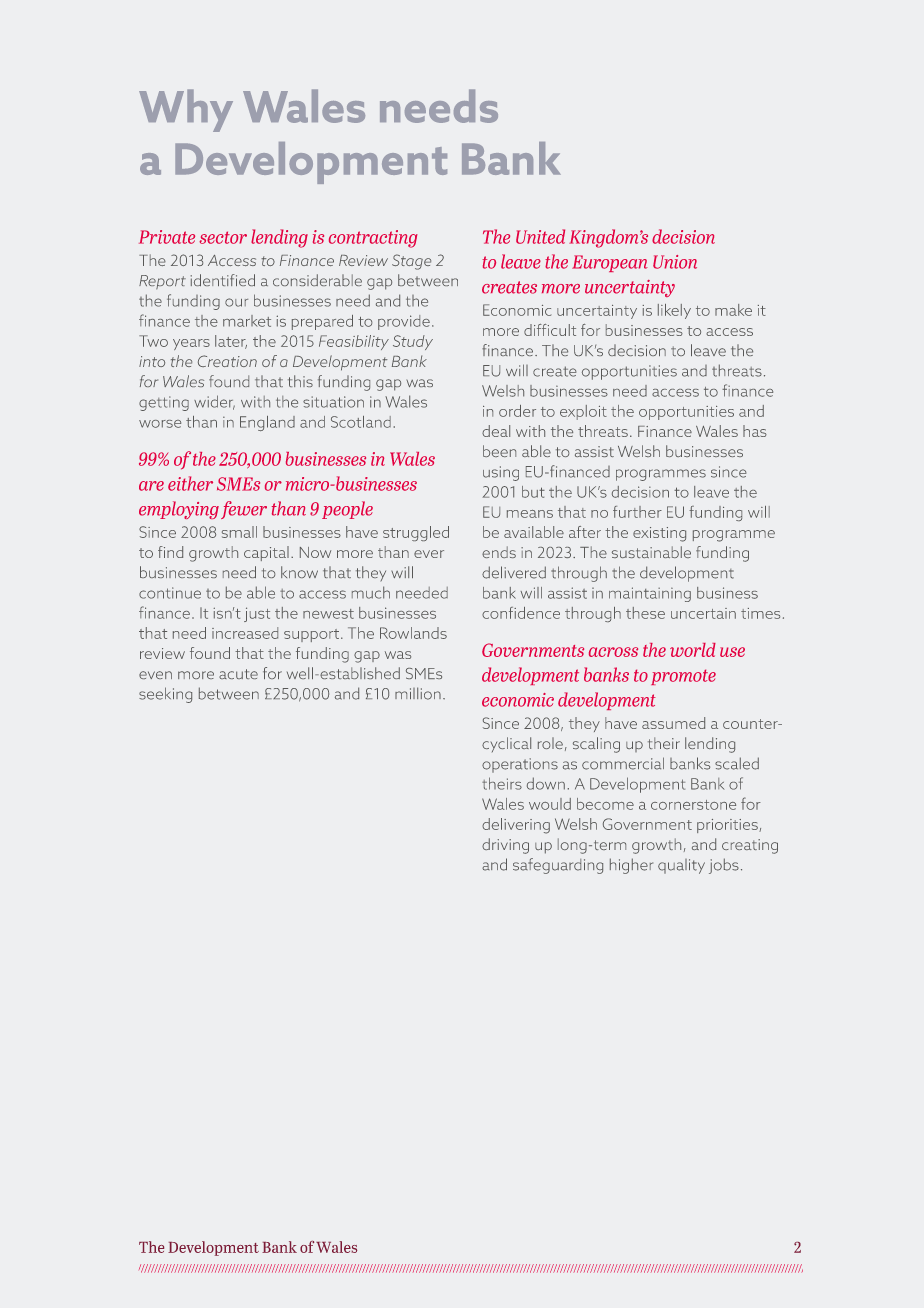 The width and height of the image is (924, 1308). What do you see at coordinates (675, 262) in the image?
I see `Union` at bounding box center [675, 262].
